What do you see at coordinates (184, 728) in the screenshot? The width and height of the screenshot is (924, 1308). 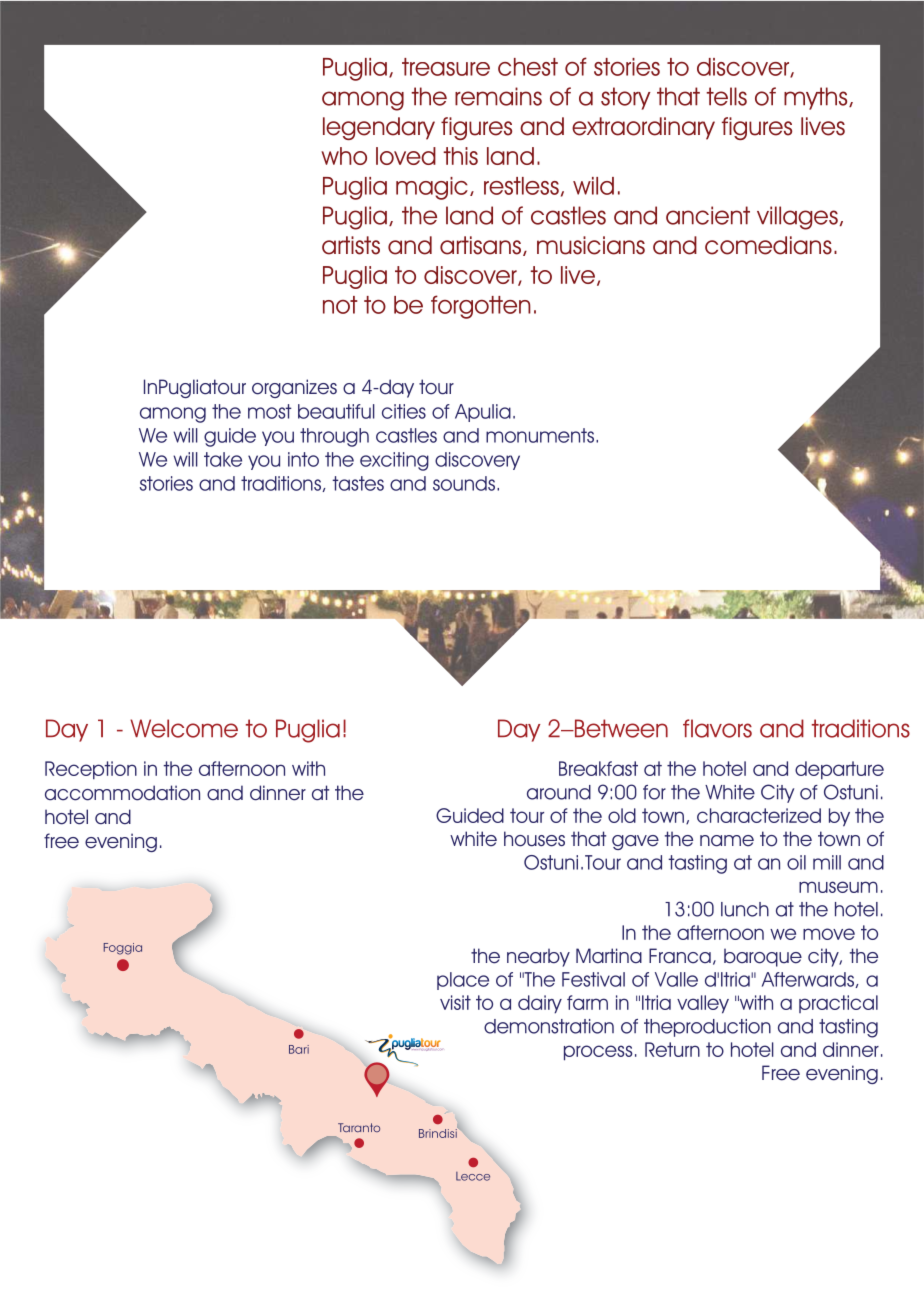 I see `Welcome` at bounding box center [184, 728].
